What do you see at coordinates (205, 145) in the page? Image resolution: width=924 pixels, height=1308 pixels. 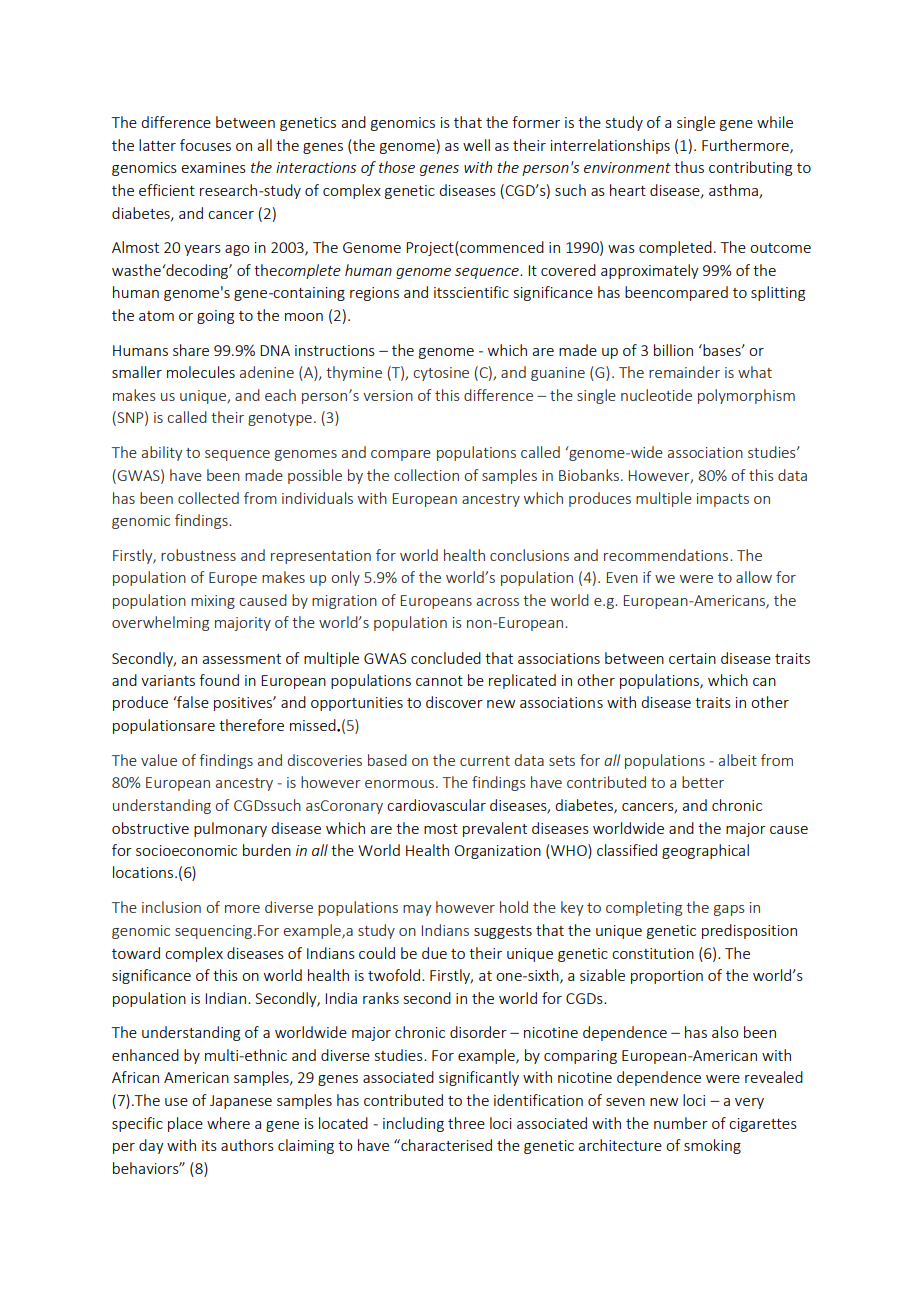 I see `focuses` at bounding box center [205, 145].
